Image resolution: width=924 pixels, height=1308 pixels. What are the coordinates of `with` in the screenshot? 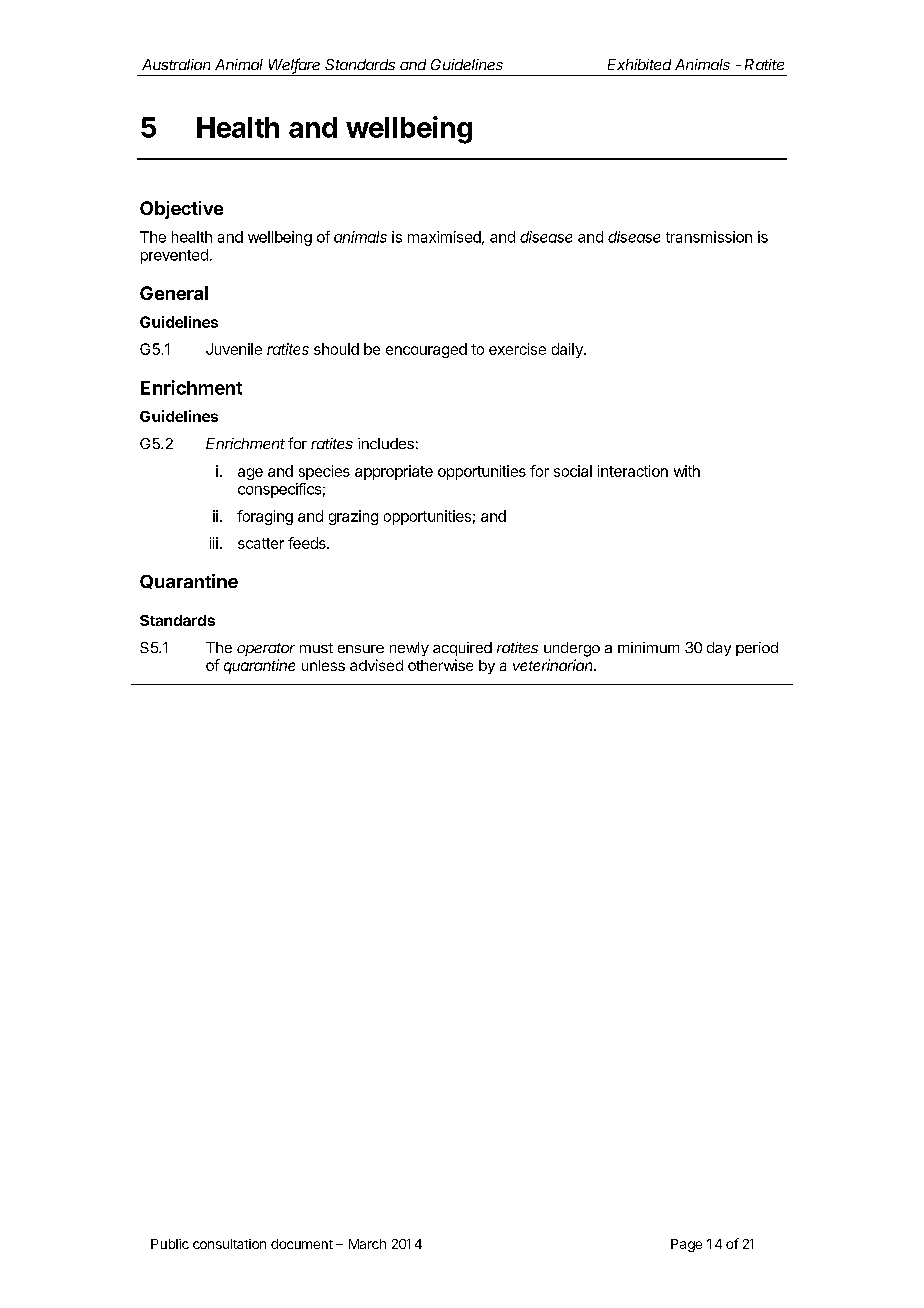 It's located at (687, 471).
